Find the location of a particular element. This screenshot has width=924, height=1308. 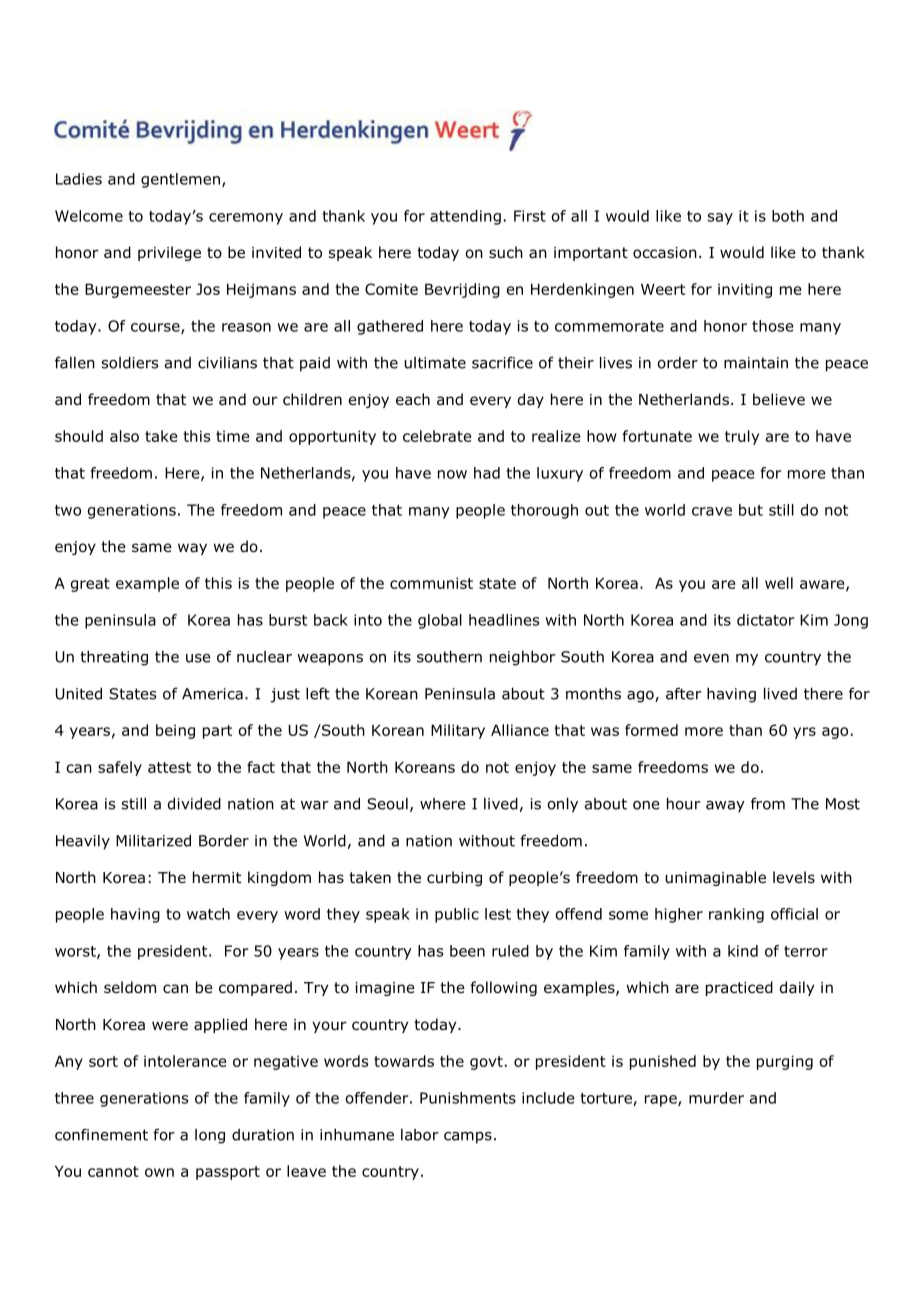

ranking is located at coordinates (736, 915).
